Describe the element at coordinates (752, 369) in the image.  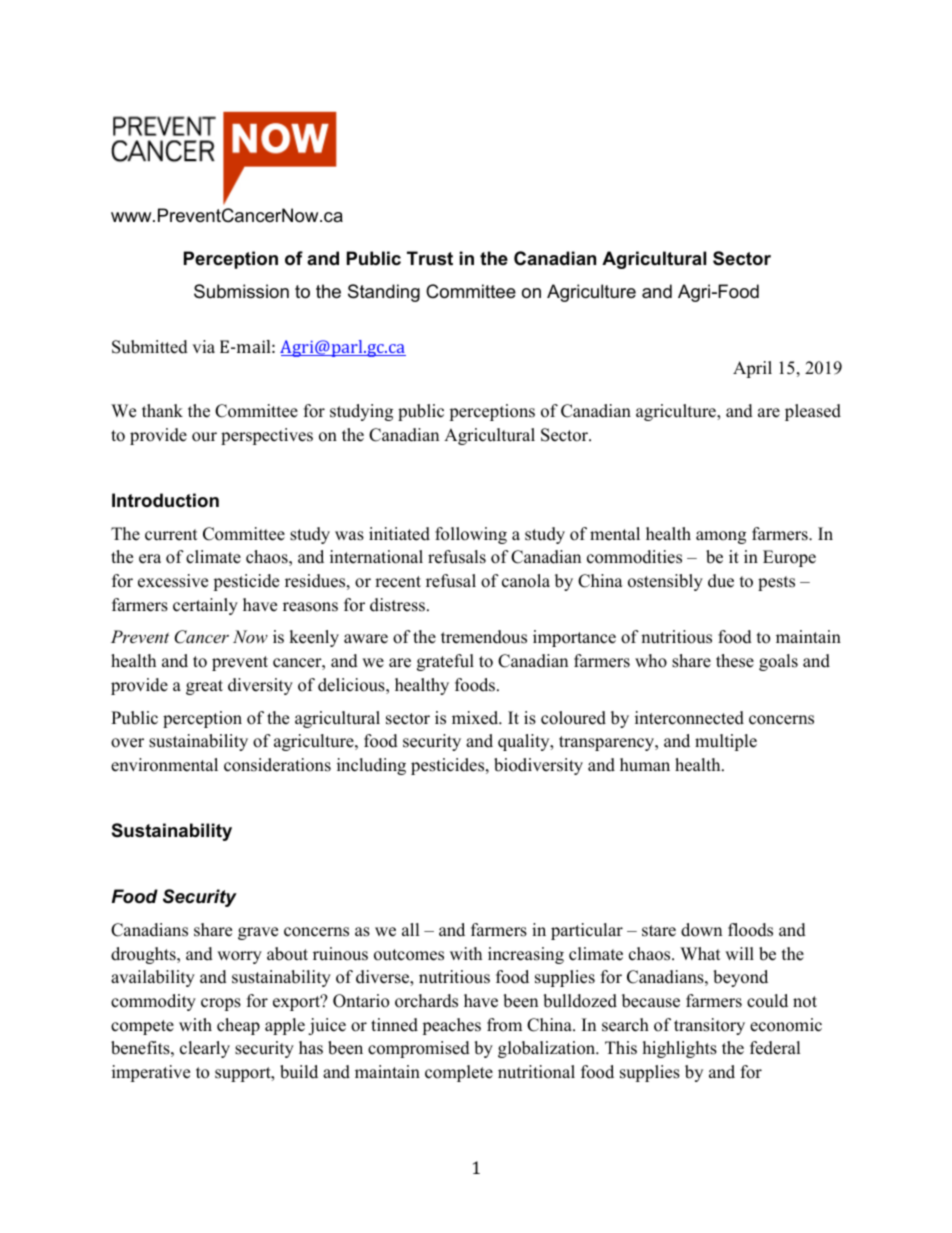
I see `April` at that location.
